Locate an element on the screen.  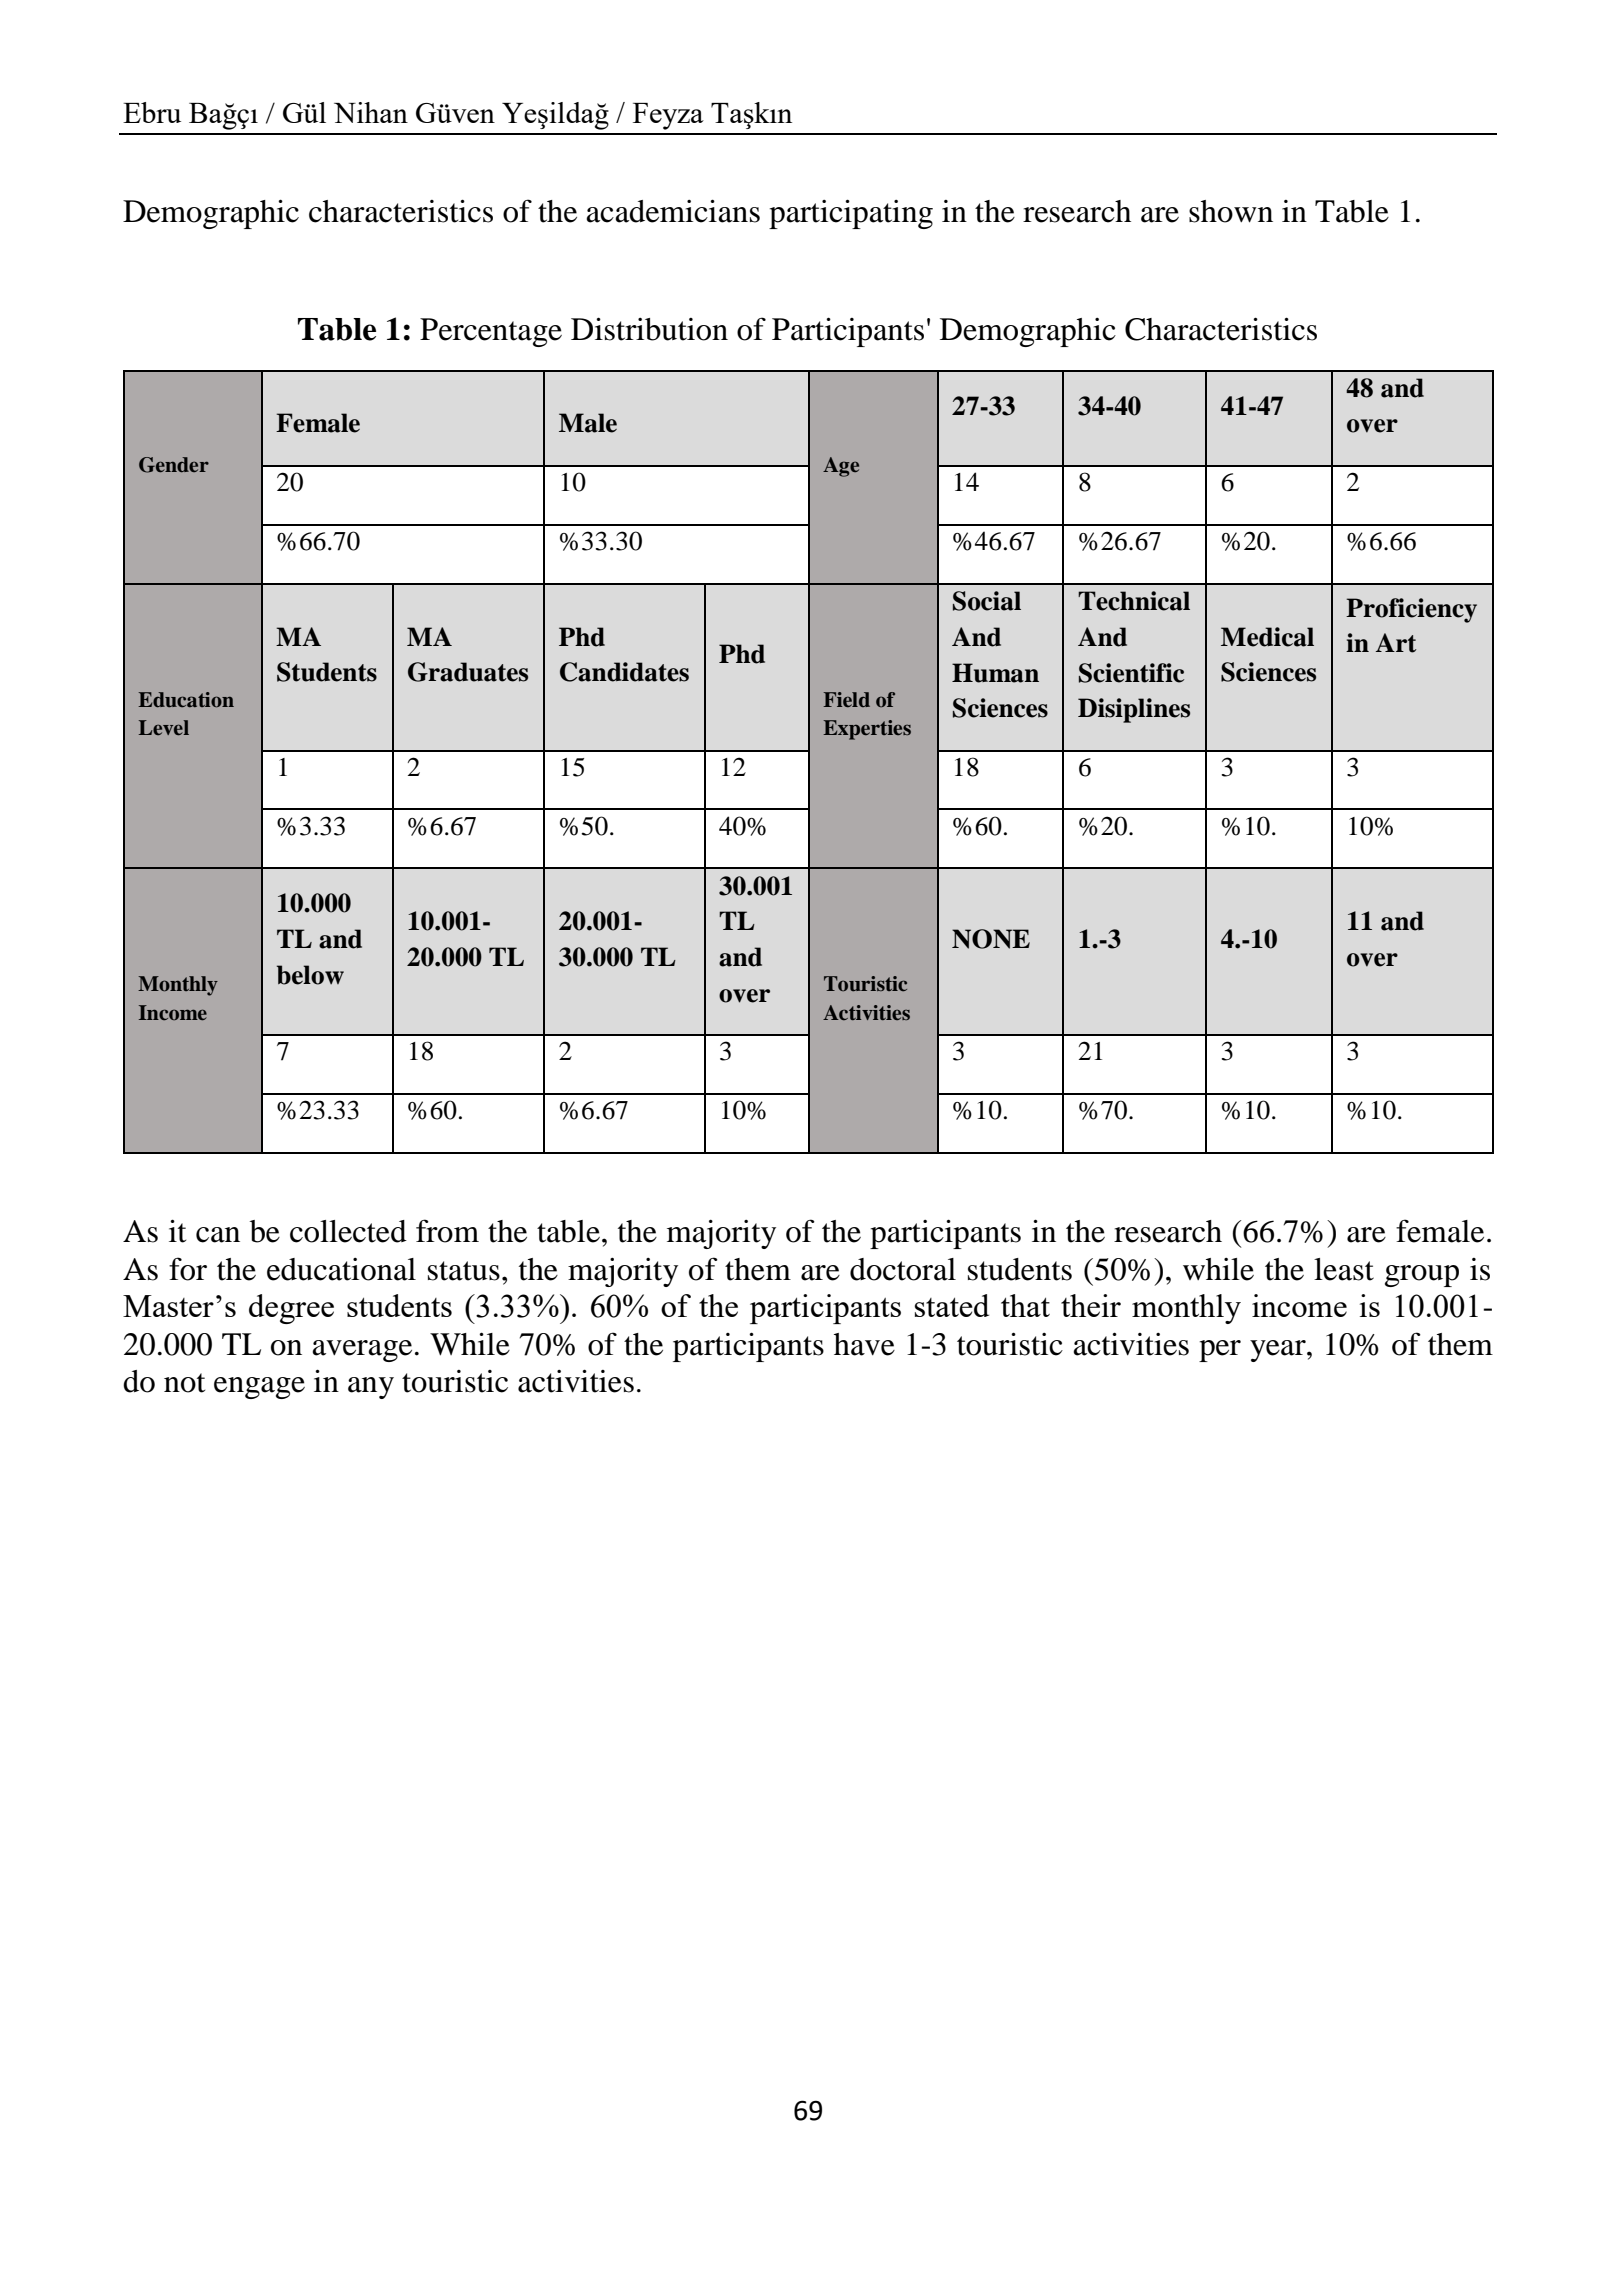
least is located at coordinates (1344, 1269).
